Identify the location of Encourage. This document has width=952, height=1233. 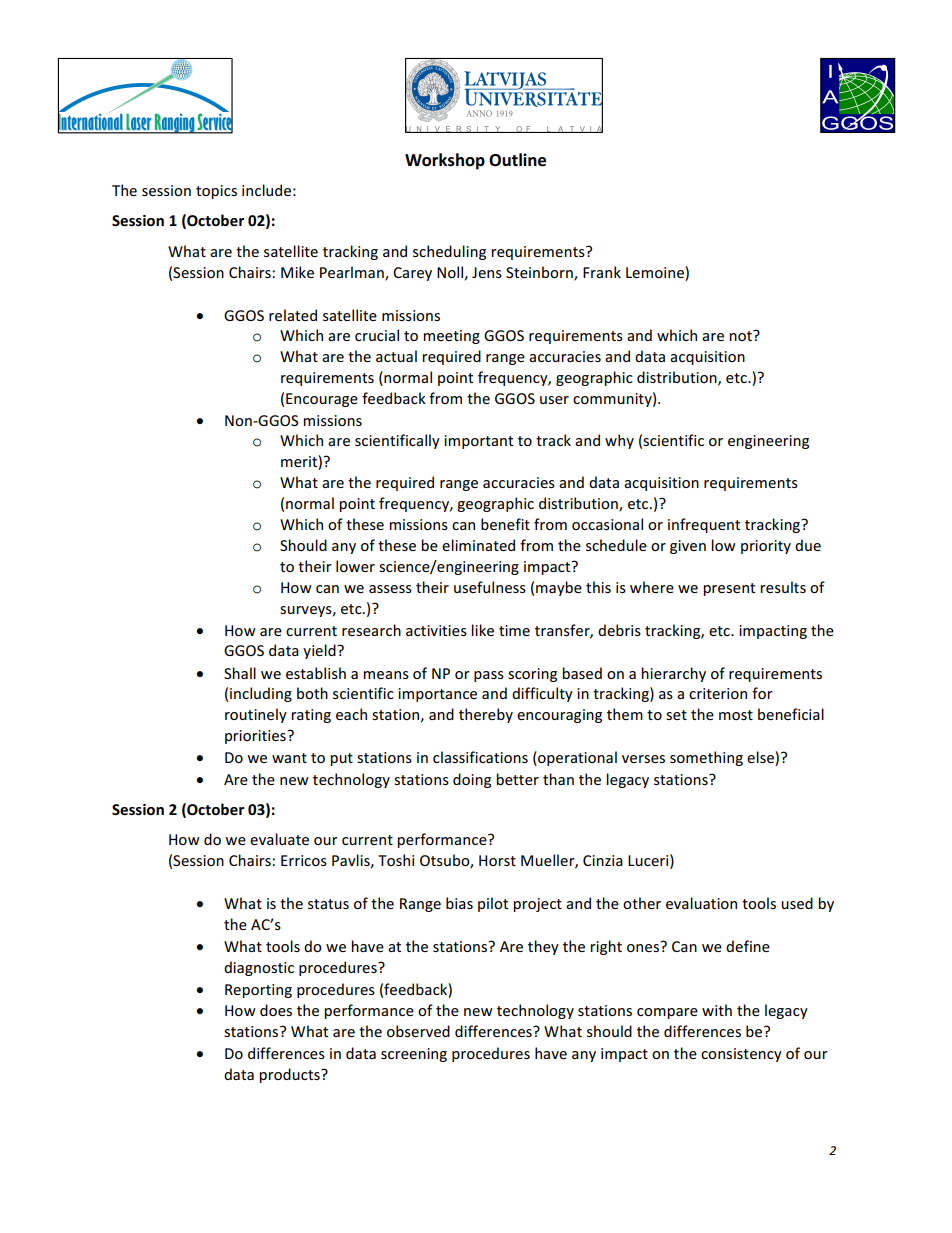
(322, 400).
